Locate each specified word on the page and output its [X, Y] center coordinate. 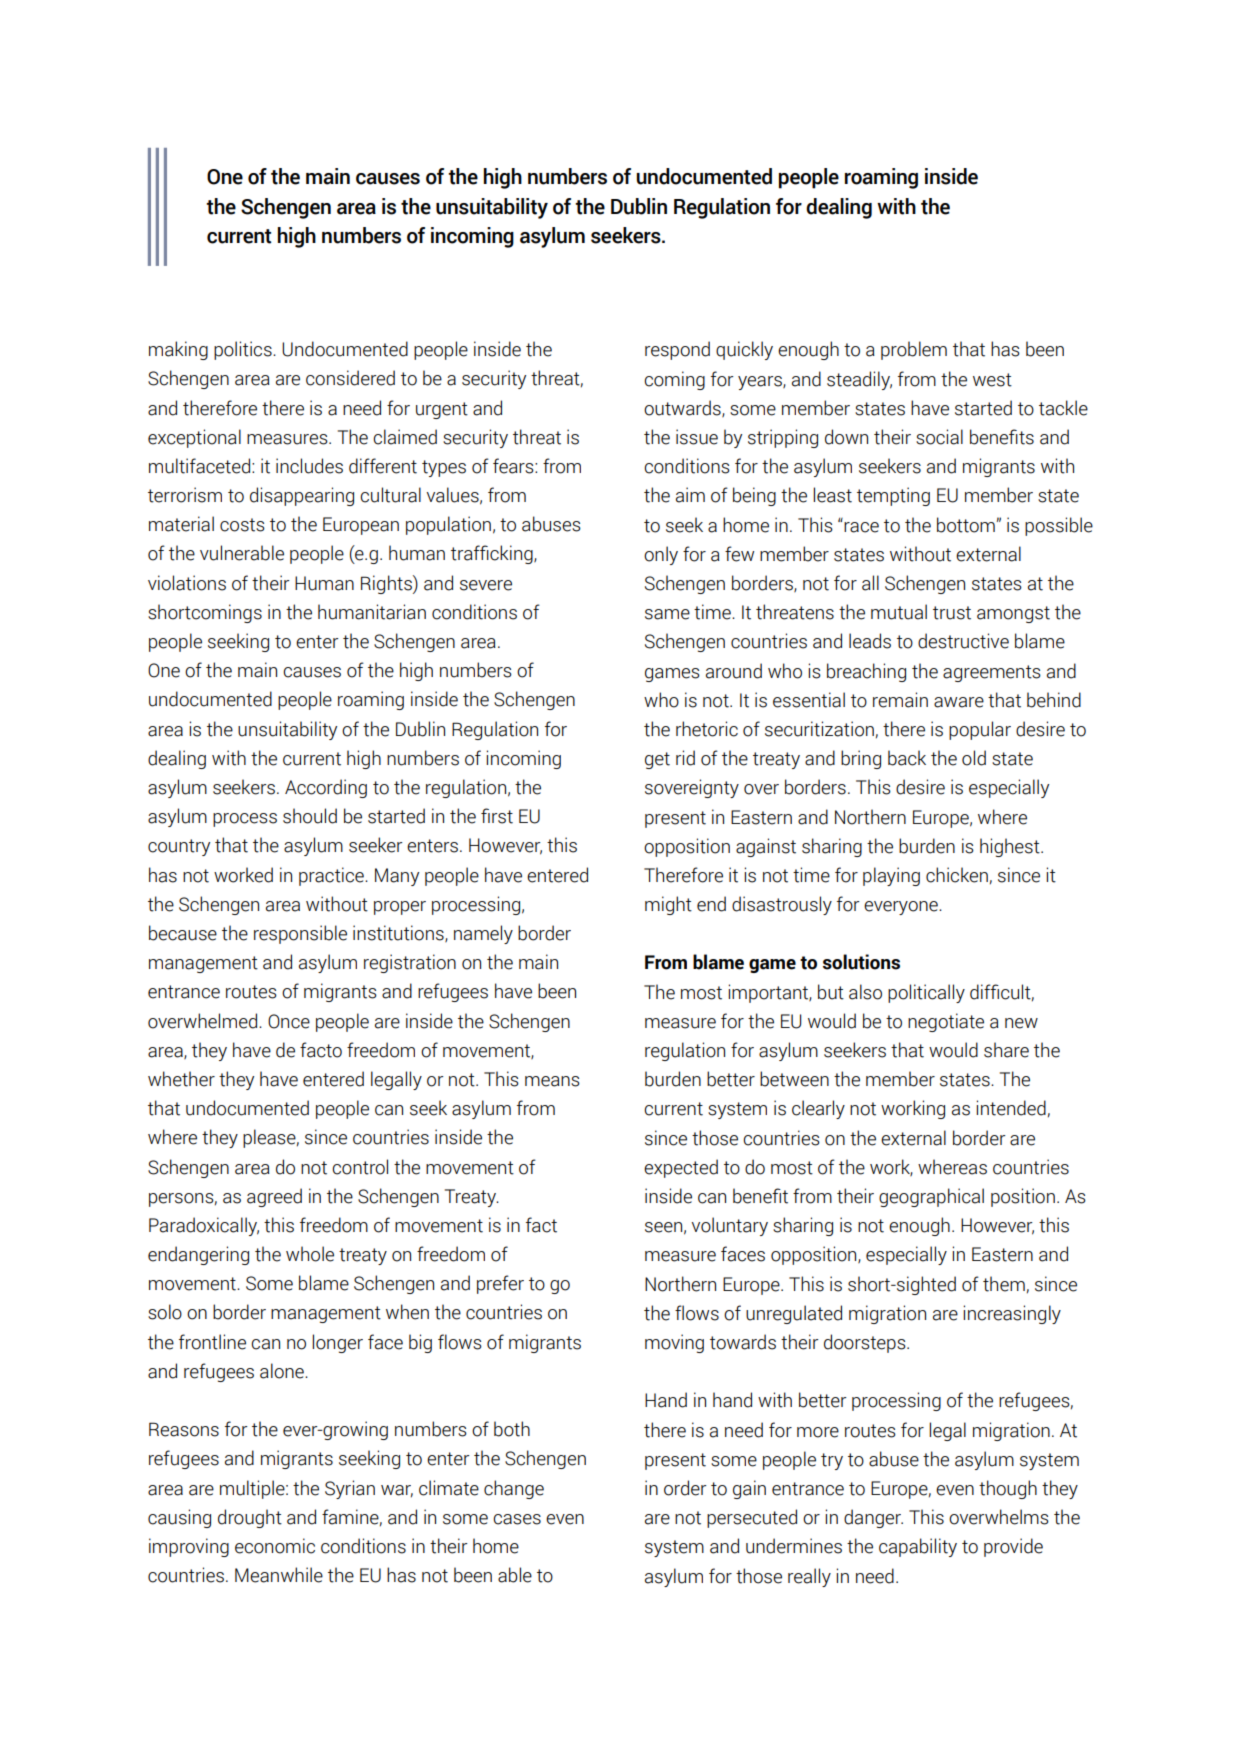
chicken [957, 875]
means [552, 1081]
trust [952, 613]
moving [674, 1343]
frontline [212, 1342]
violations [187, 583]
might [668, 905]
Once [289, 1021]
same [667, 614]
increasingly [1012, 1314]
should [310, 816]
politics [244, 350]
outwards [683, 408]
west [992, 380]
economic [275, 1546]
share [1006, 1050]
